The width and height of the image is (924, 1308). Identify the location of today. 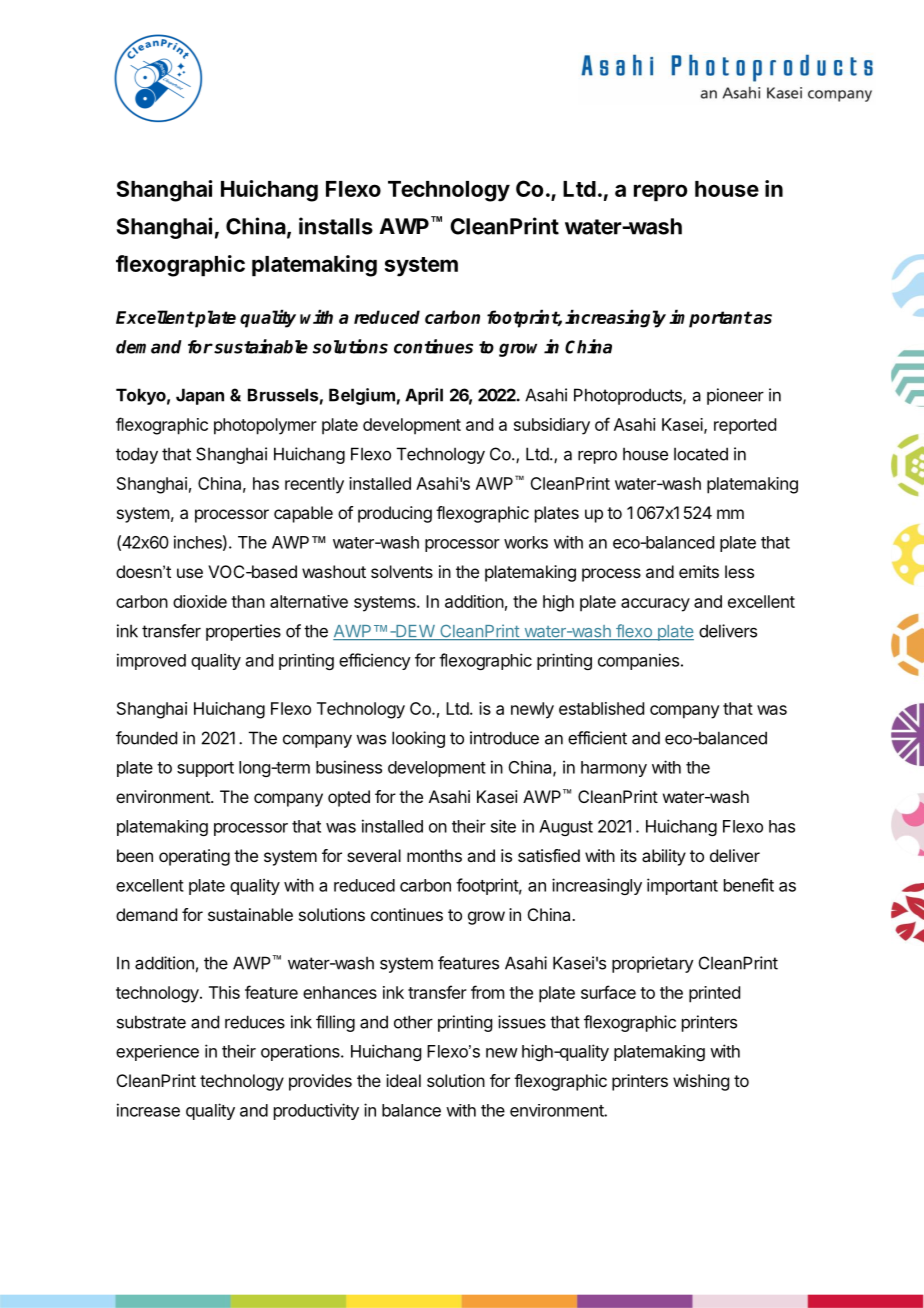
(137, 455).
